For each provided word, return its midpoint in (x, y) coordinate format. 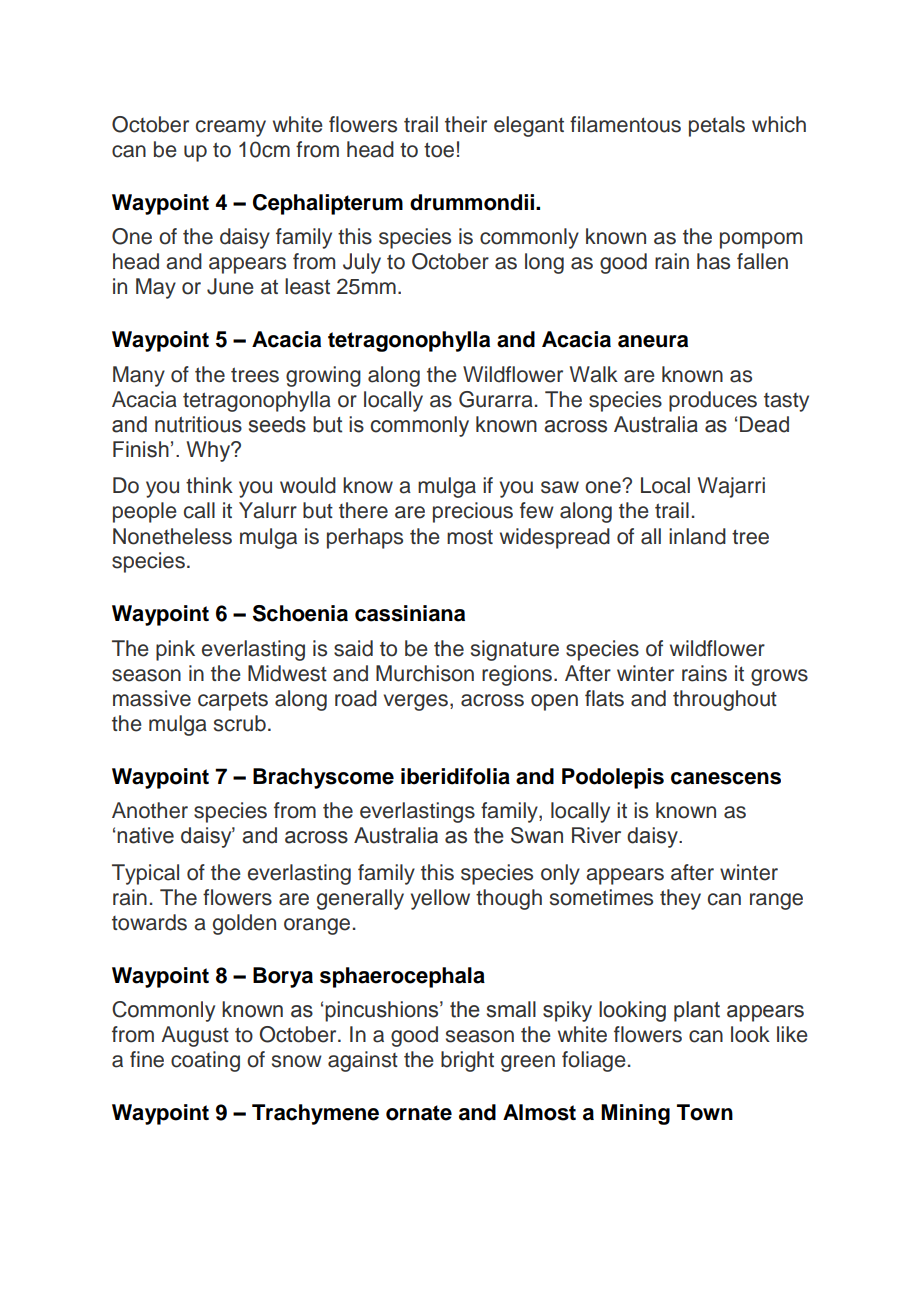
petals (717, 126)
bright (467, 1061)
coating (205, 1061)
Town (705, 1112)
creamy (231, 128)
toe (439, 150)
